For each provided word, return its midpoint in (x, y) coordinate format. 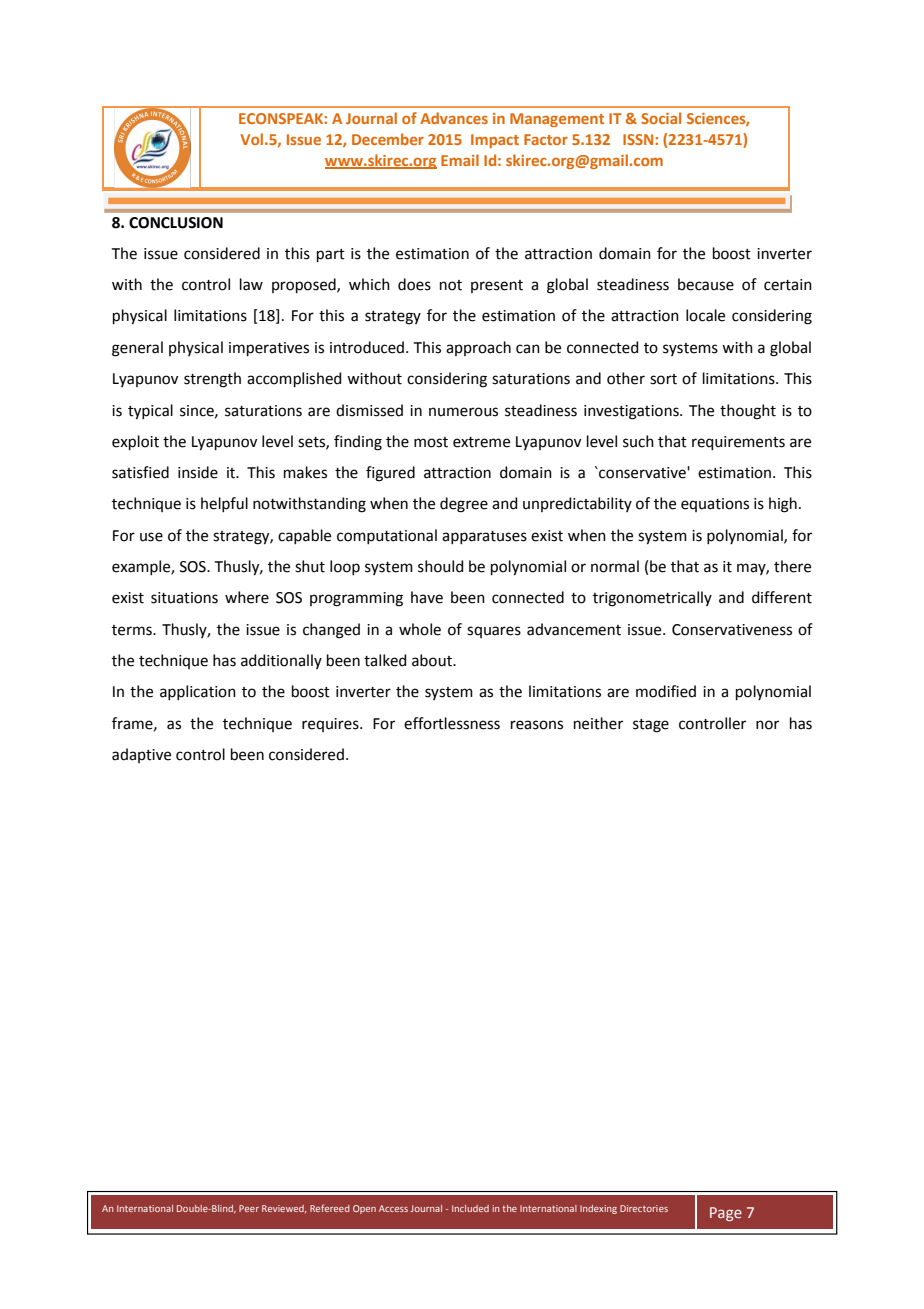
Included (470, 1208)
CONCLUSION (176, 223)
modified (666, 691)
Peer (249, 1208)
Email (460, 160)
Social (661, 118)
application (198, 692)
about (433, 660)
